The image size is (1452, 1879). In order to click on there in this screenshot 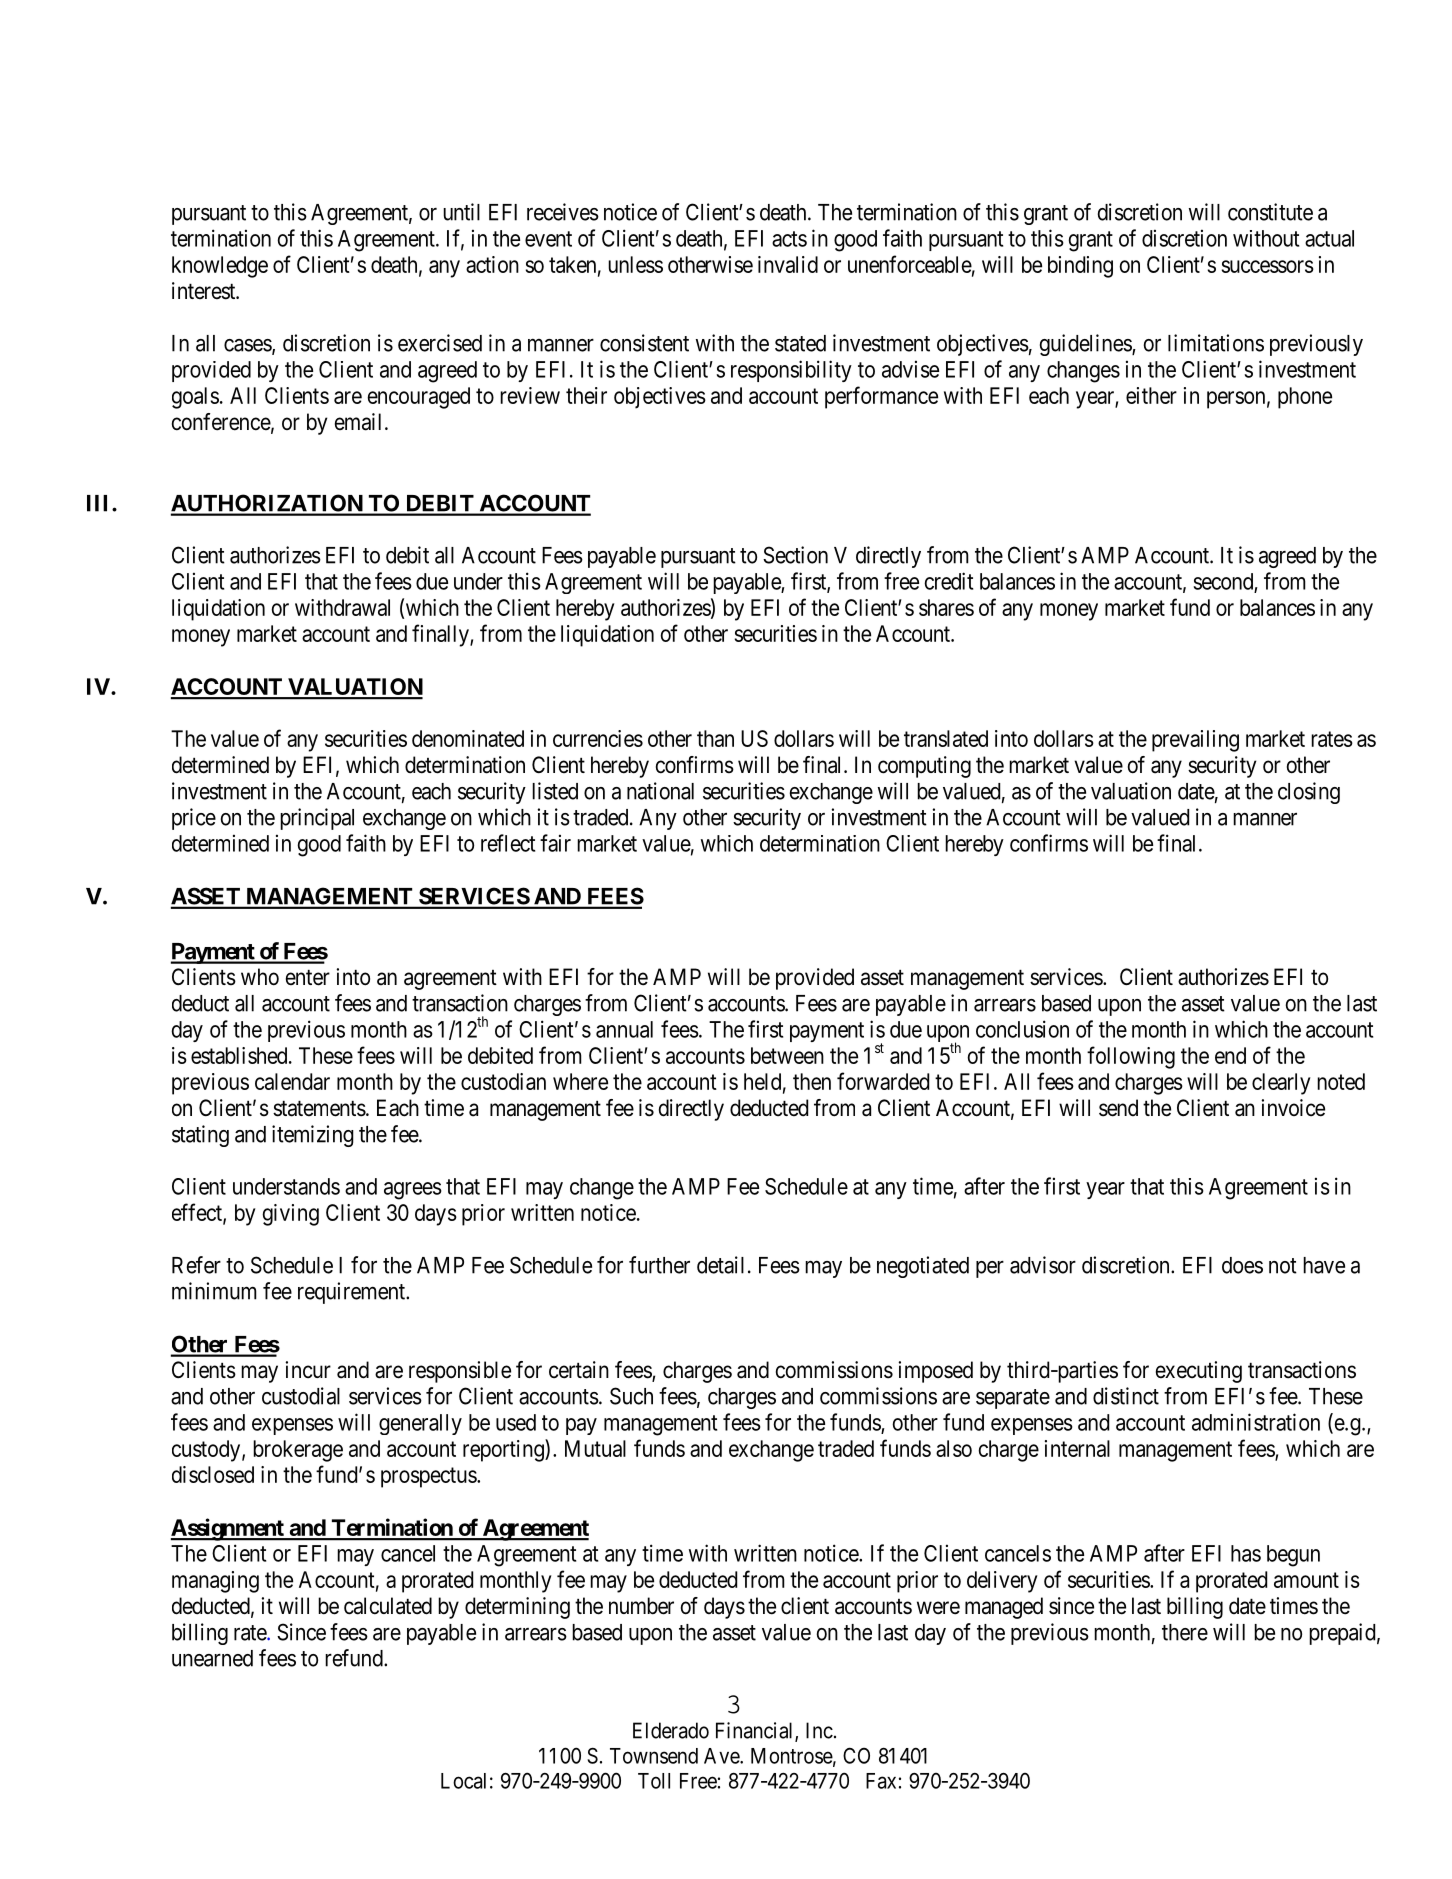, I will do `click(1185, 1632)`.
